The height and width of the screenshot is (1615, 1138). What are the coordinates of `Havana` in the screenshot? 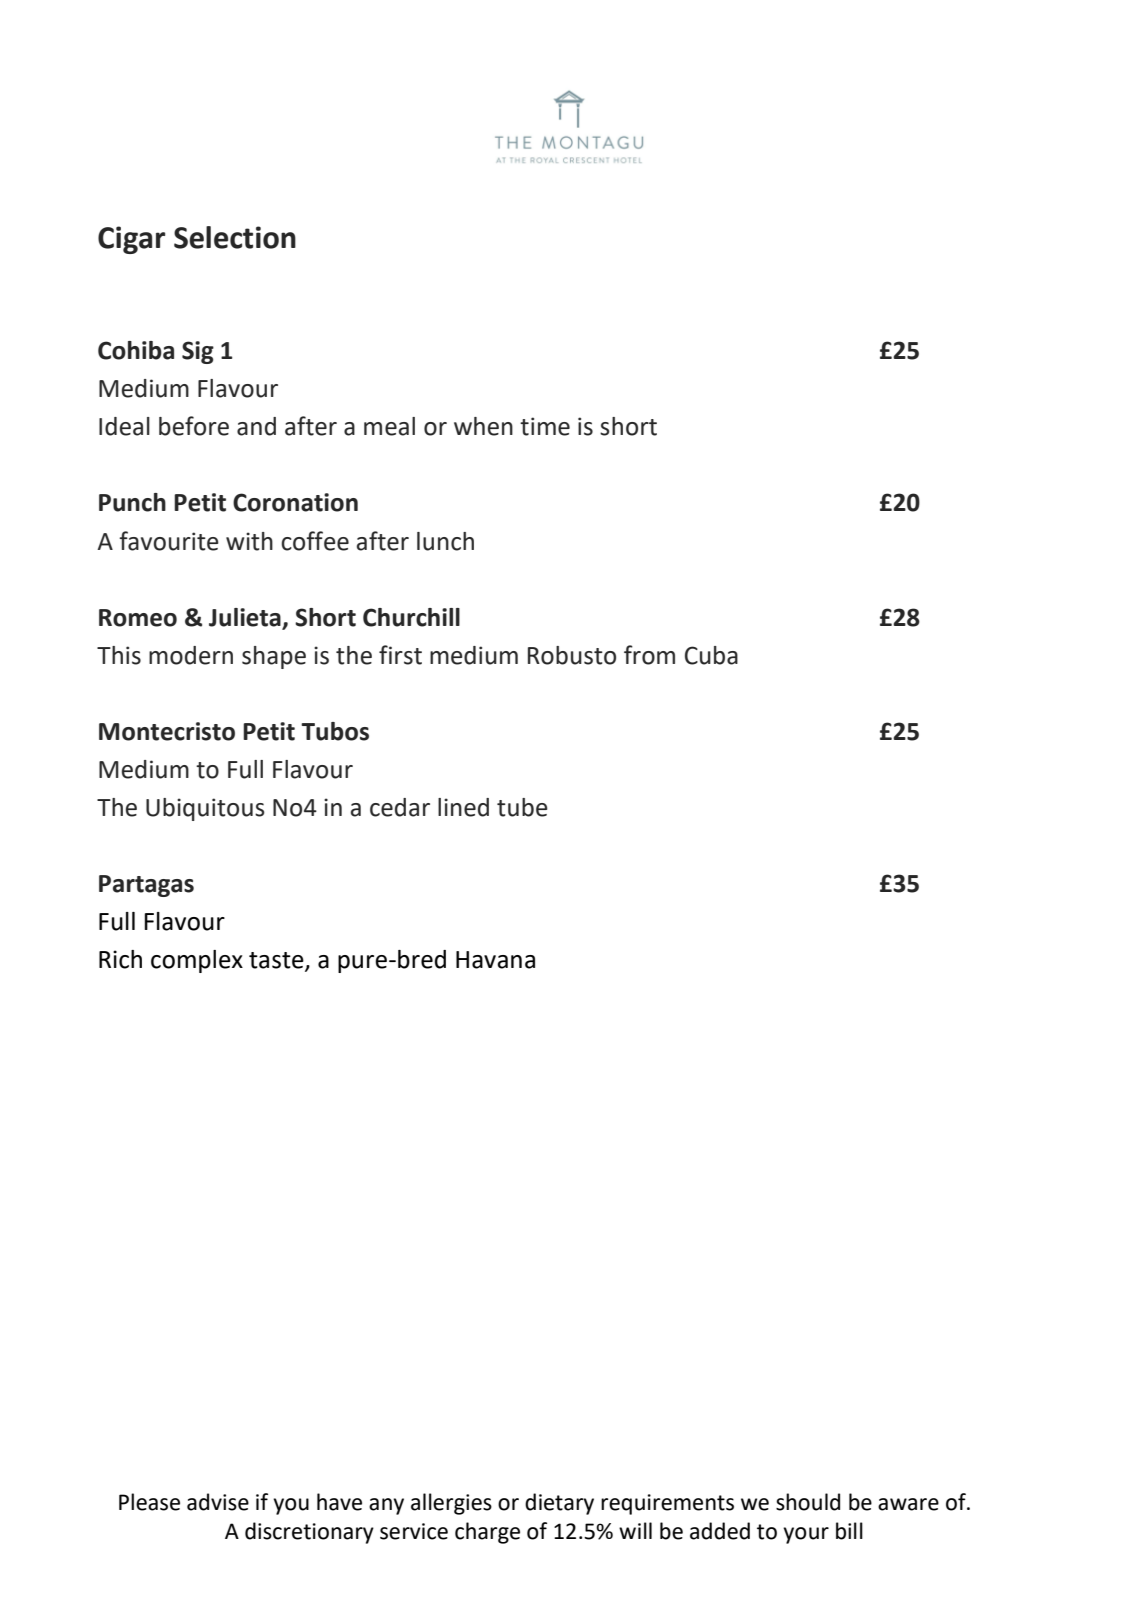 It's located at (495, 960).
